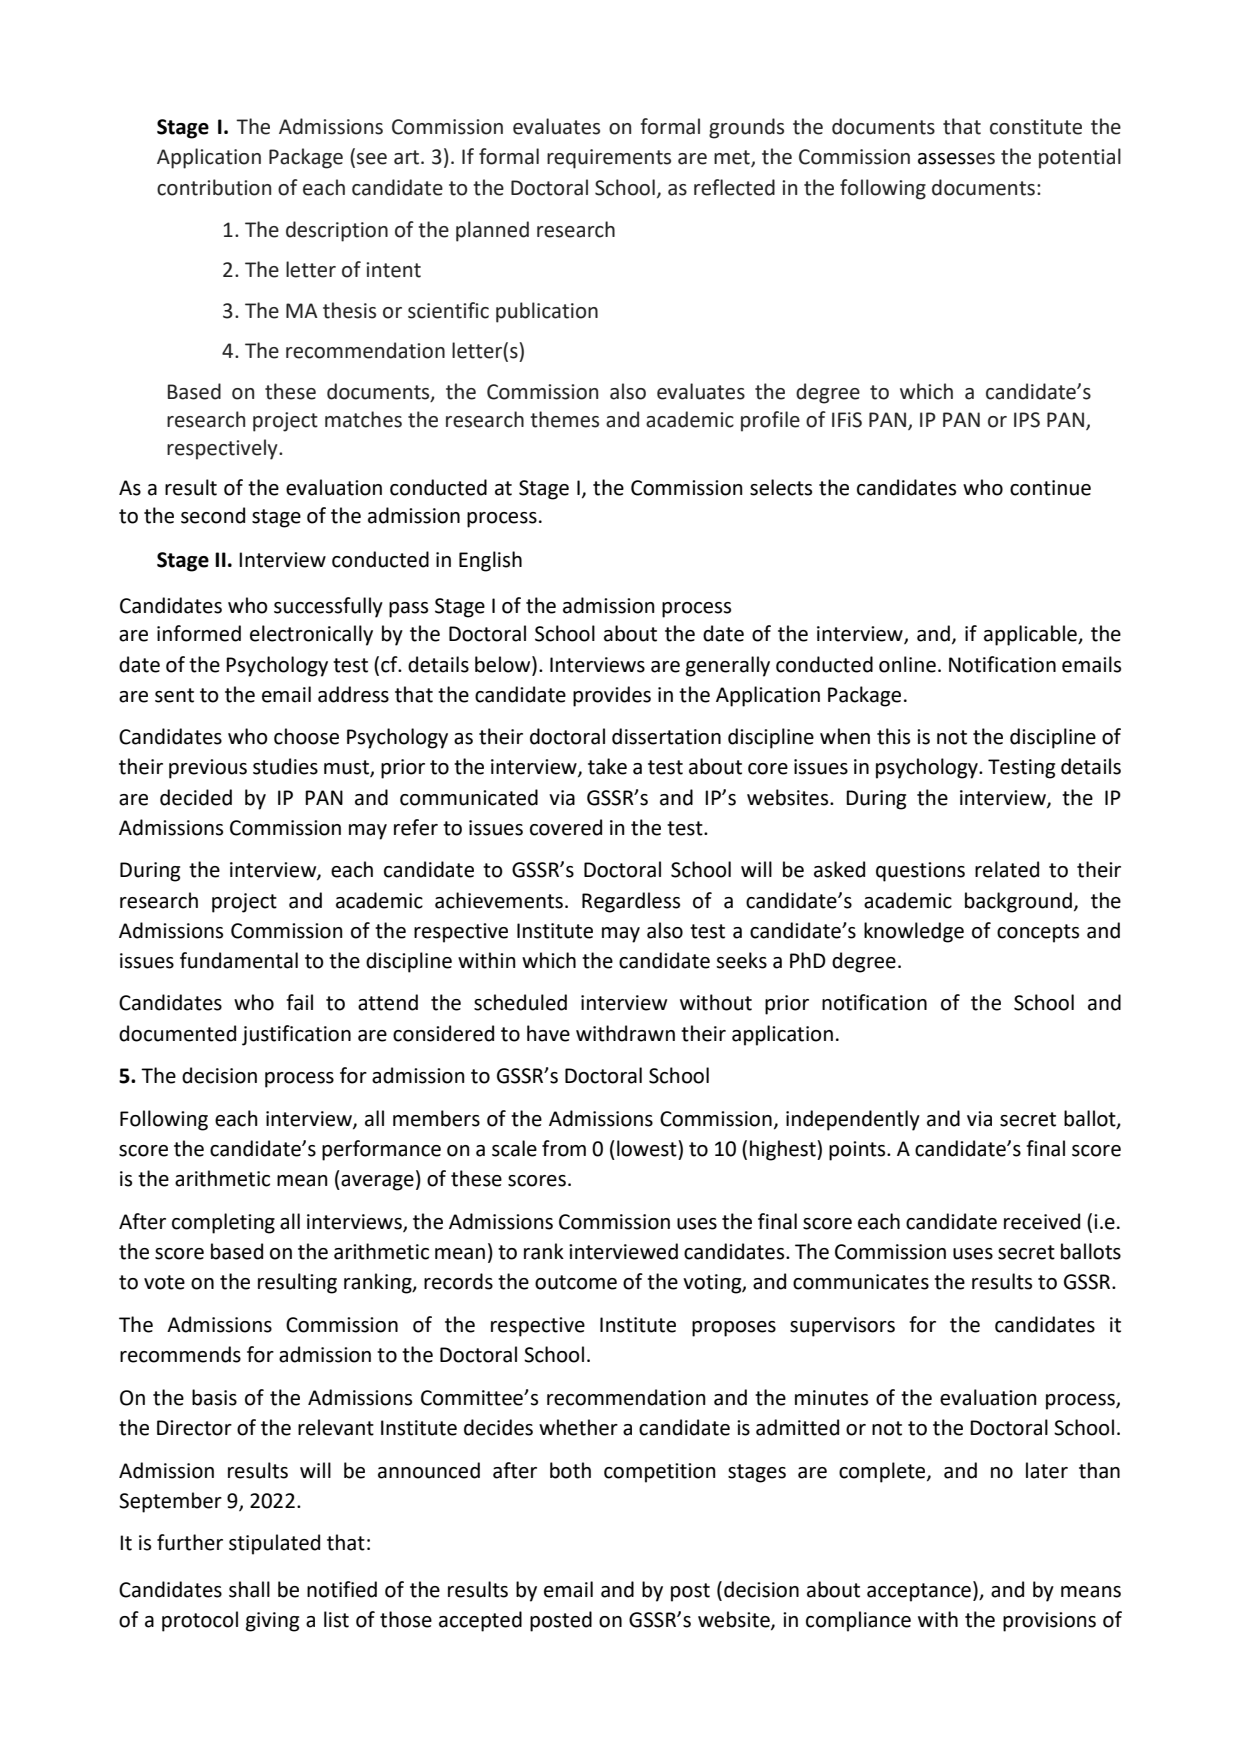 The image size is (1239, 1752). I want to click on Regardless, so click(631, 902).
